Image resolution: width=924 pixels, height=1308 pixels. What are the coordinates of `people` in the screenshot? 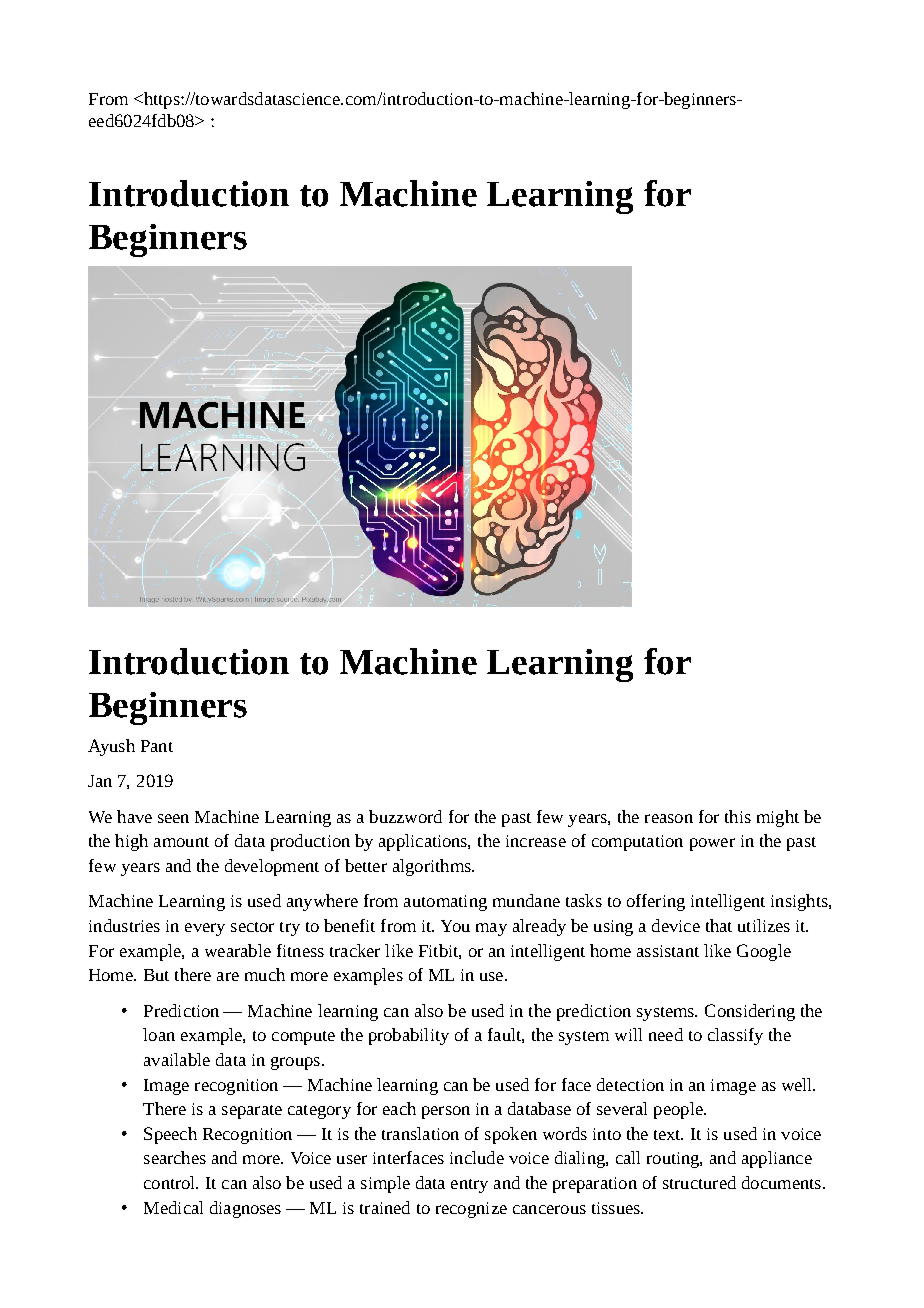 It's located at (679, 1110).
